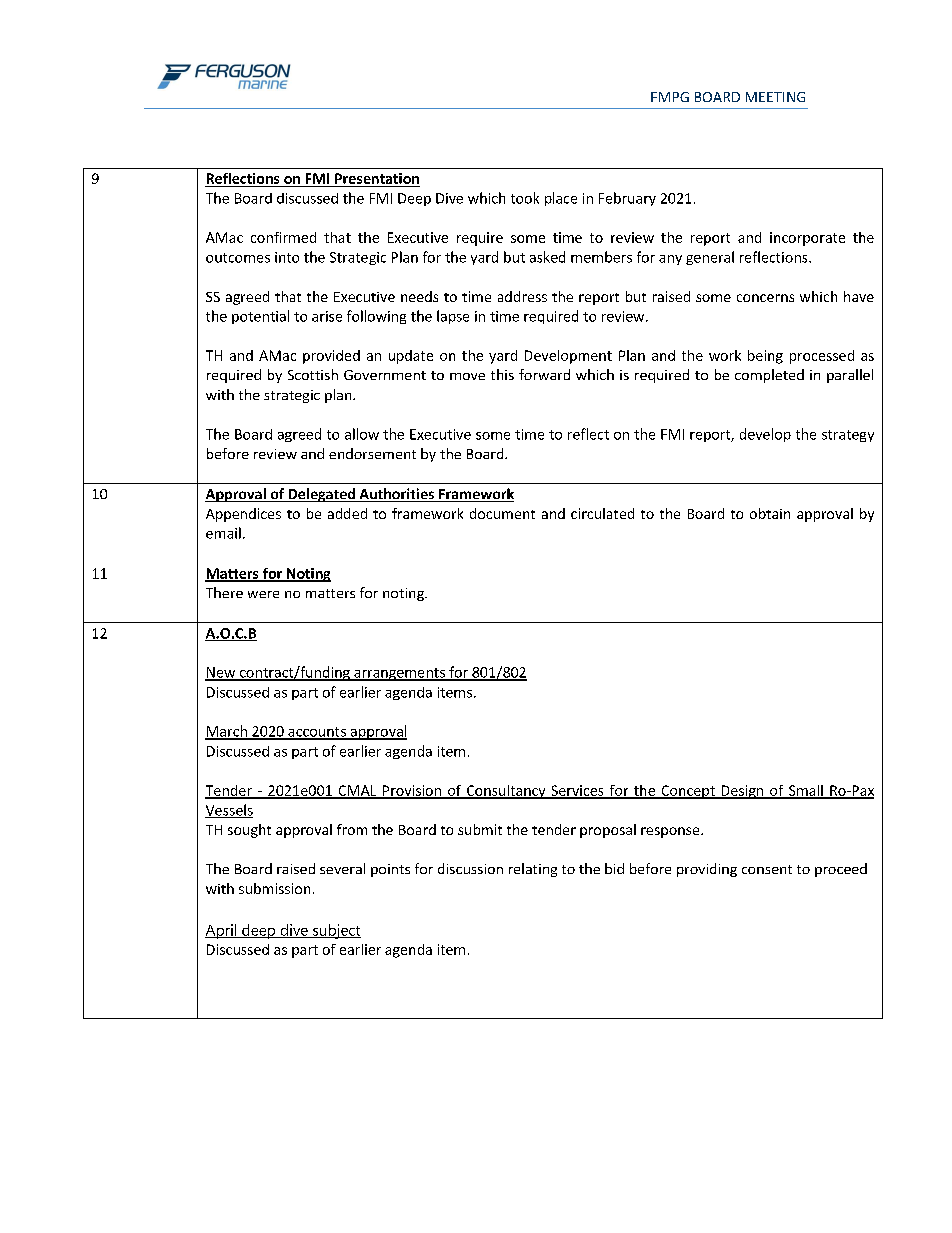  Describe the element at coordinates (263, 594) in the document. I see `were` at that location.
